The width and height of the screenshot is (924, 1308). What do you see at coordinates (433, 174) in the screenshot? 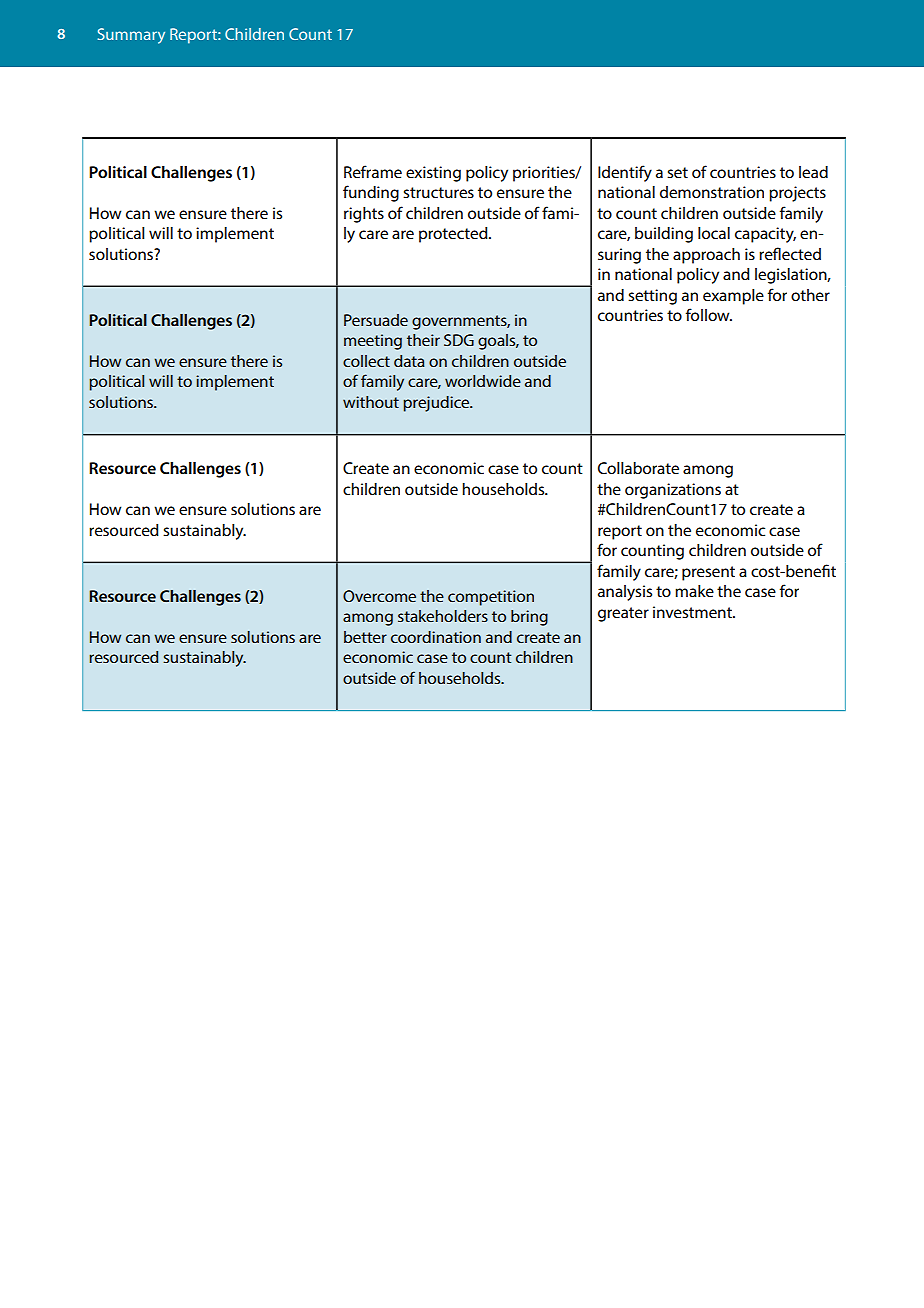
I see `existing` at bounding box center [433, 174].
